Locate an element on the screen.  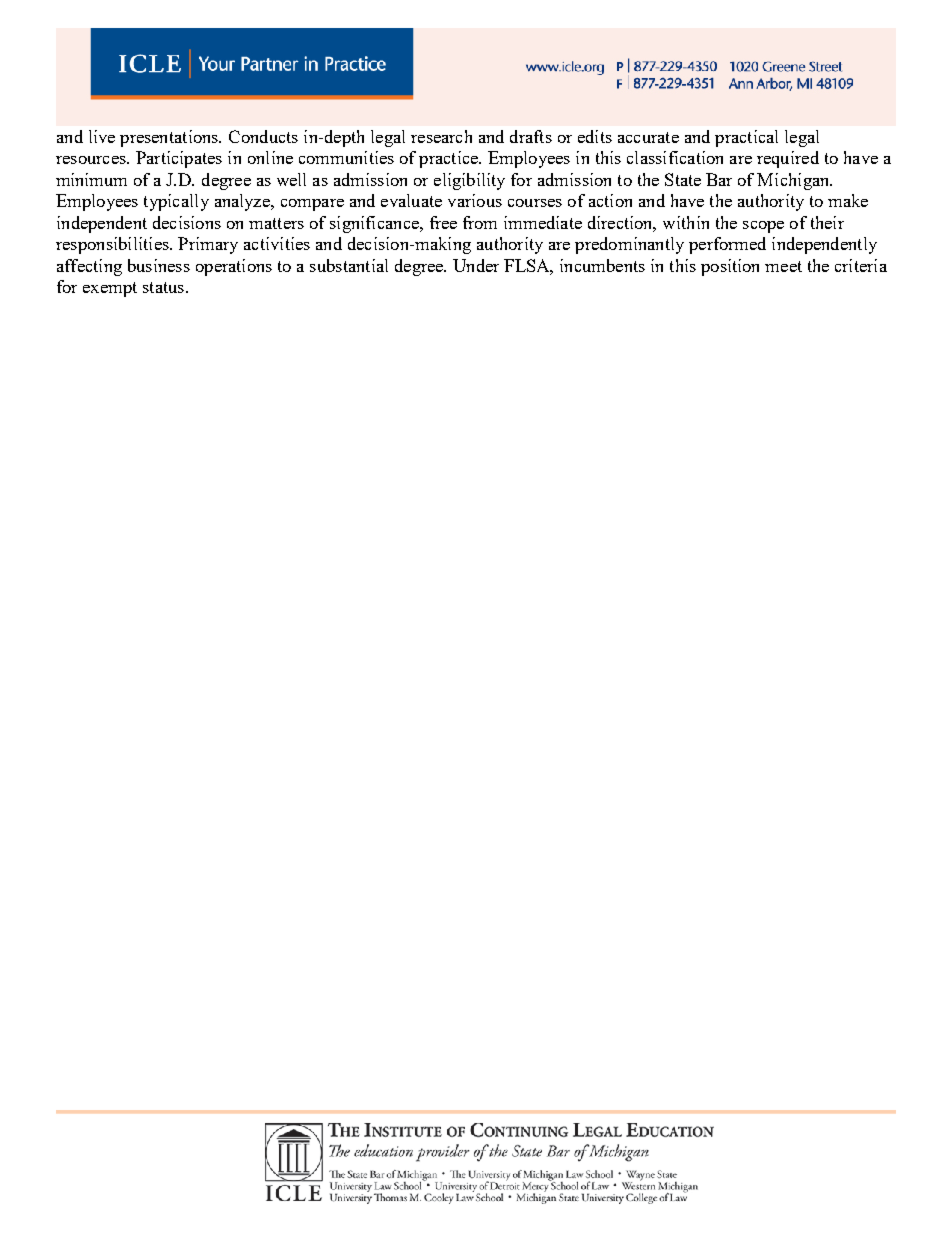
Primary is located at coordinates (208, 245).
